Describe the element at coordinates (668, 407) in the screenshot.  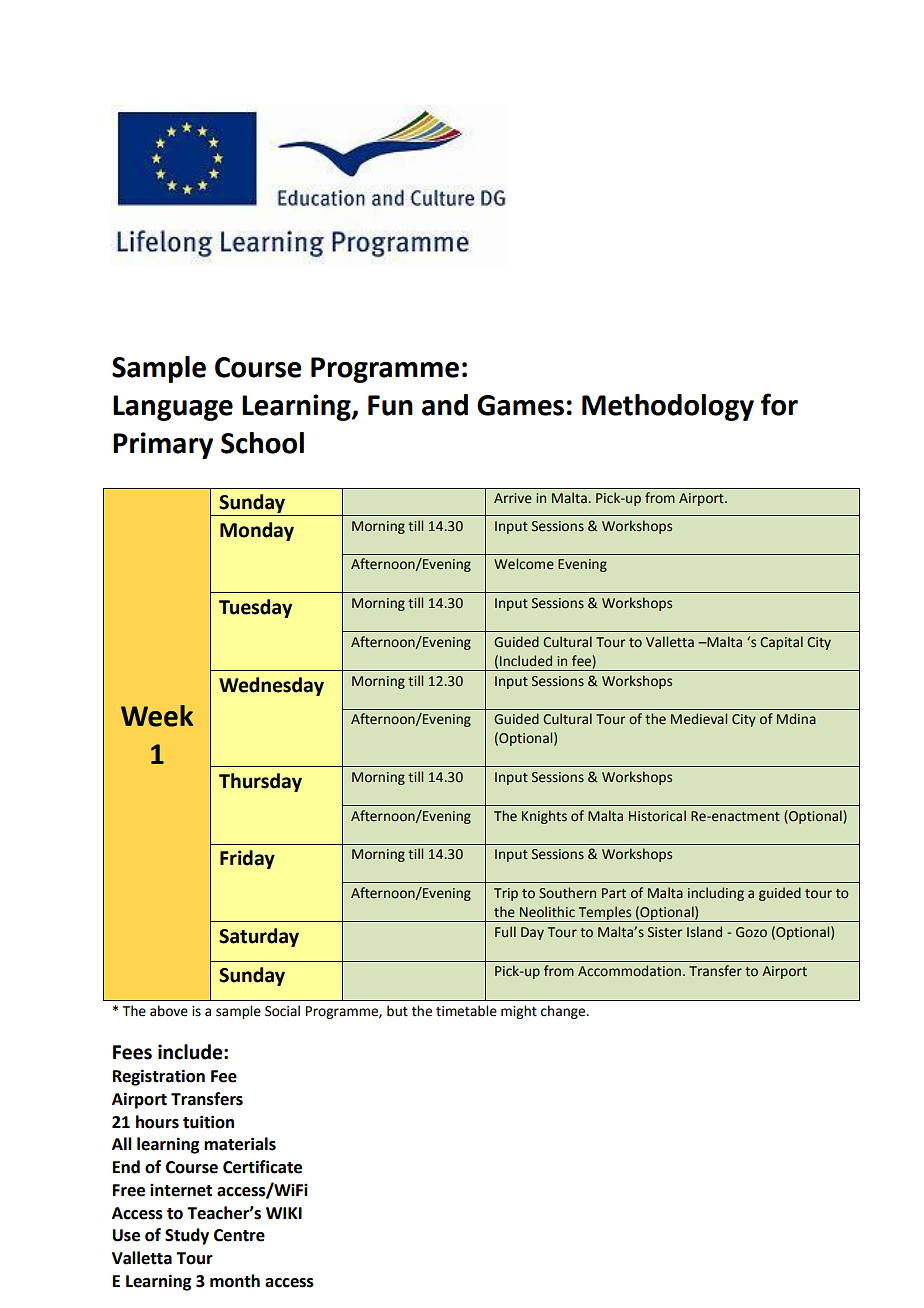
I see `Methodology` at that location.
